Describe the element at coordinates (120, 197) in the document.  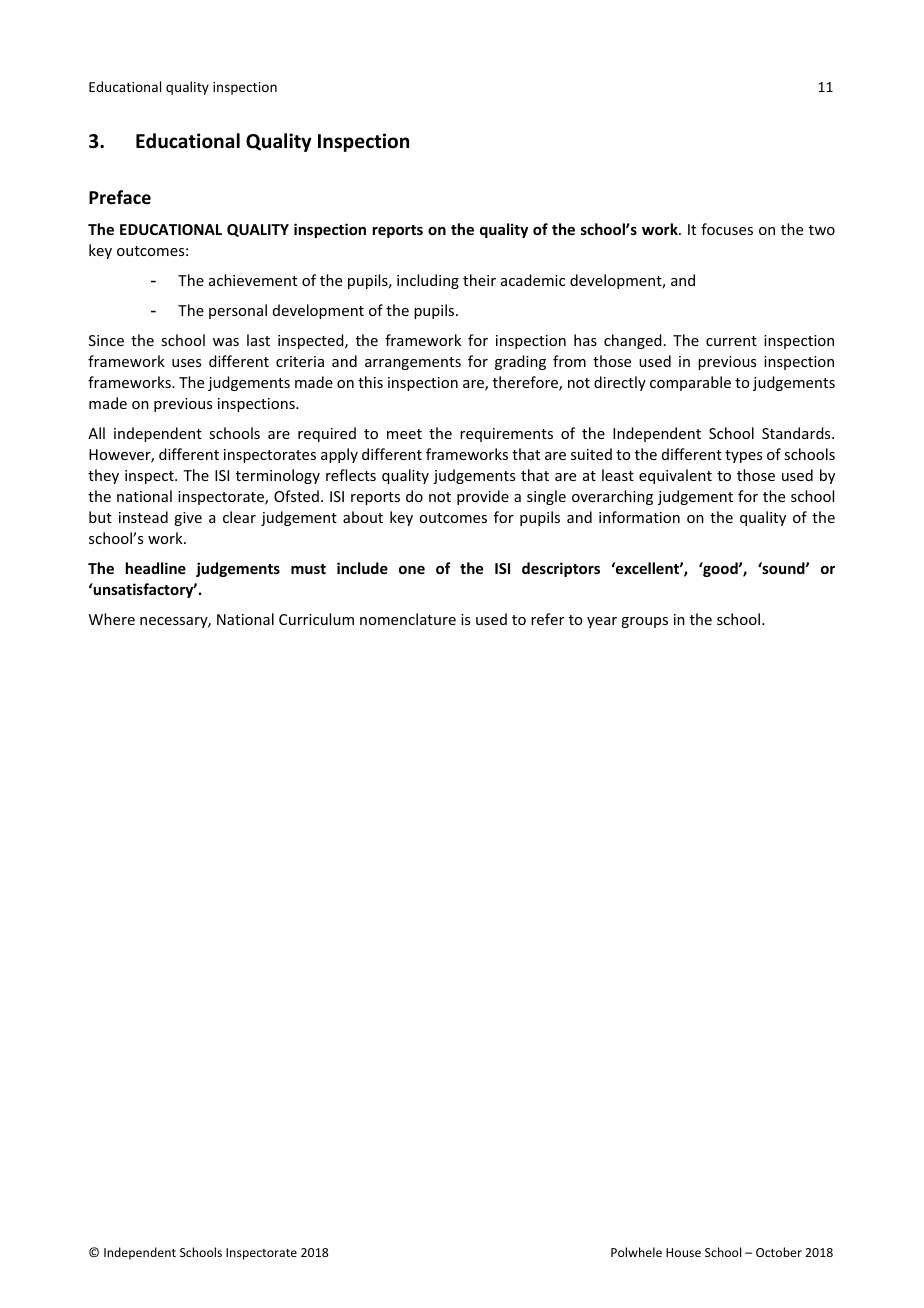
I see `Preface` at that location.
